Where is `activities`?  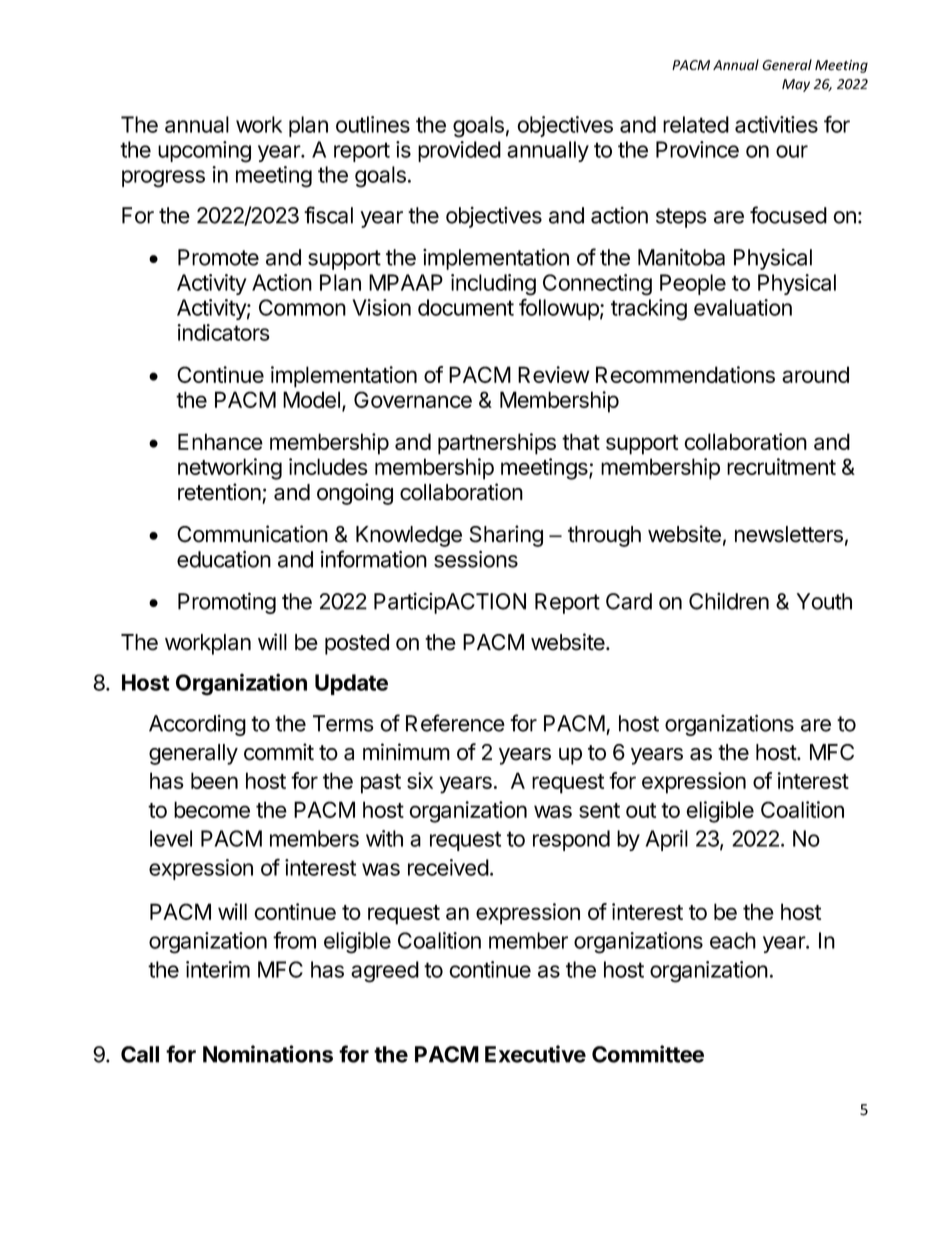
activities is located at coordinates (776, 124).
